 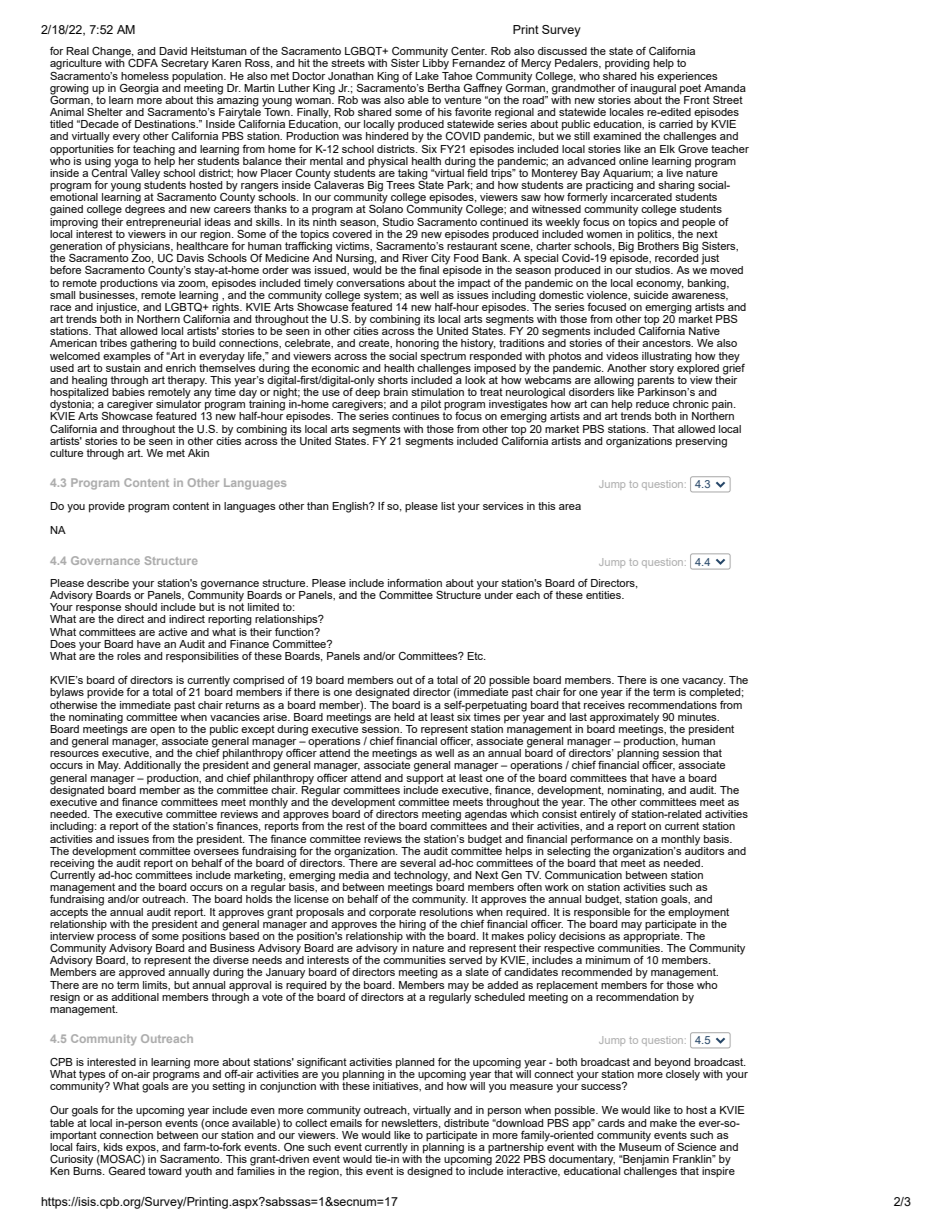 What do you see at coordinates (162, 731) in the document?
I see `open` at bounding box center [162, 731].
